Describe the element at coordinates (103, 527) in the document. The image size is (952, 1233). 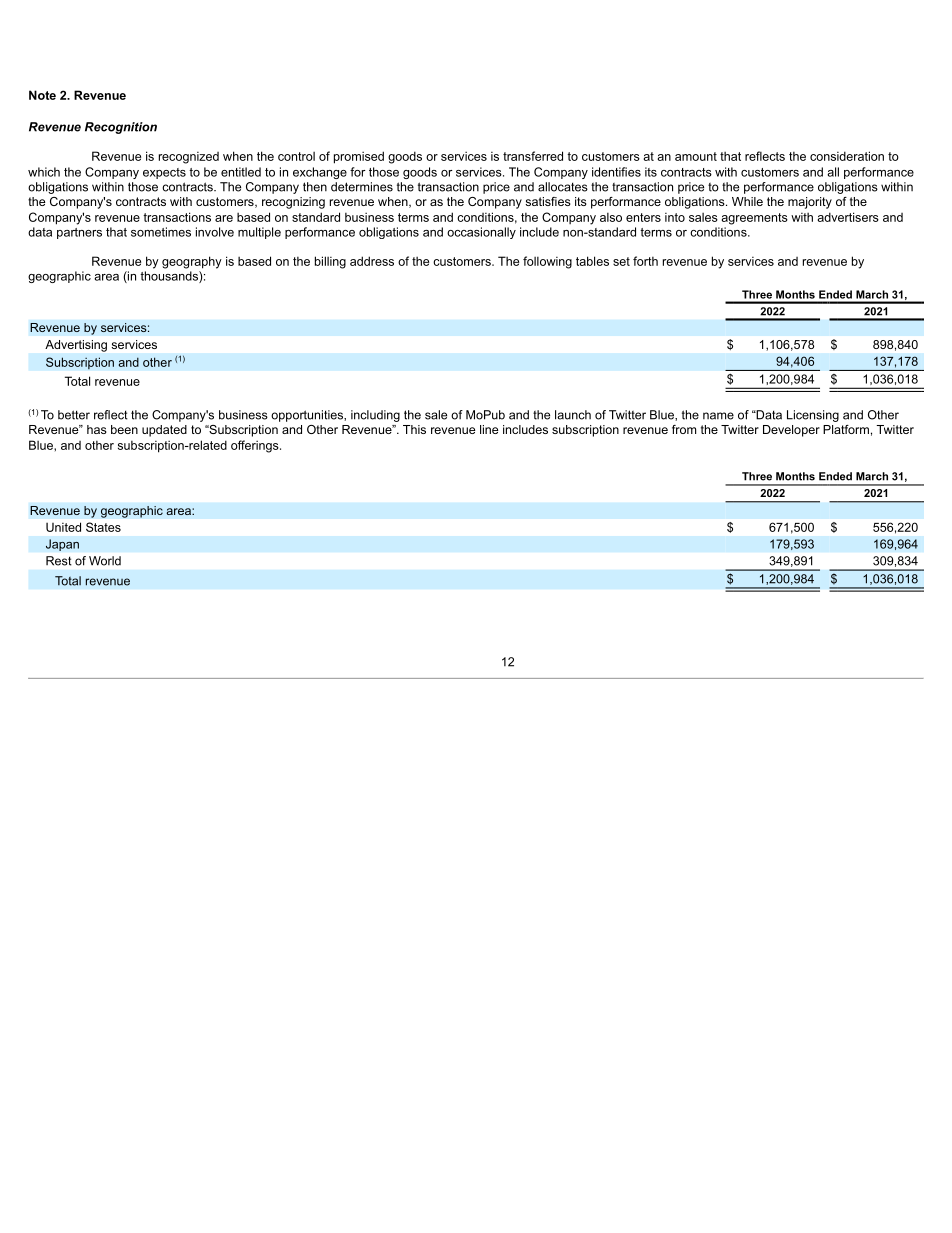
I see `States` at that location.
